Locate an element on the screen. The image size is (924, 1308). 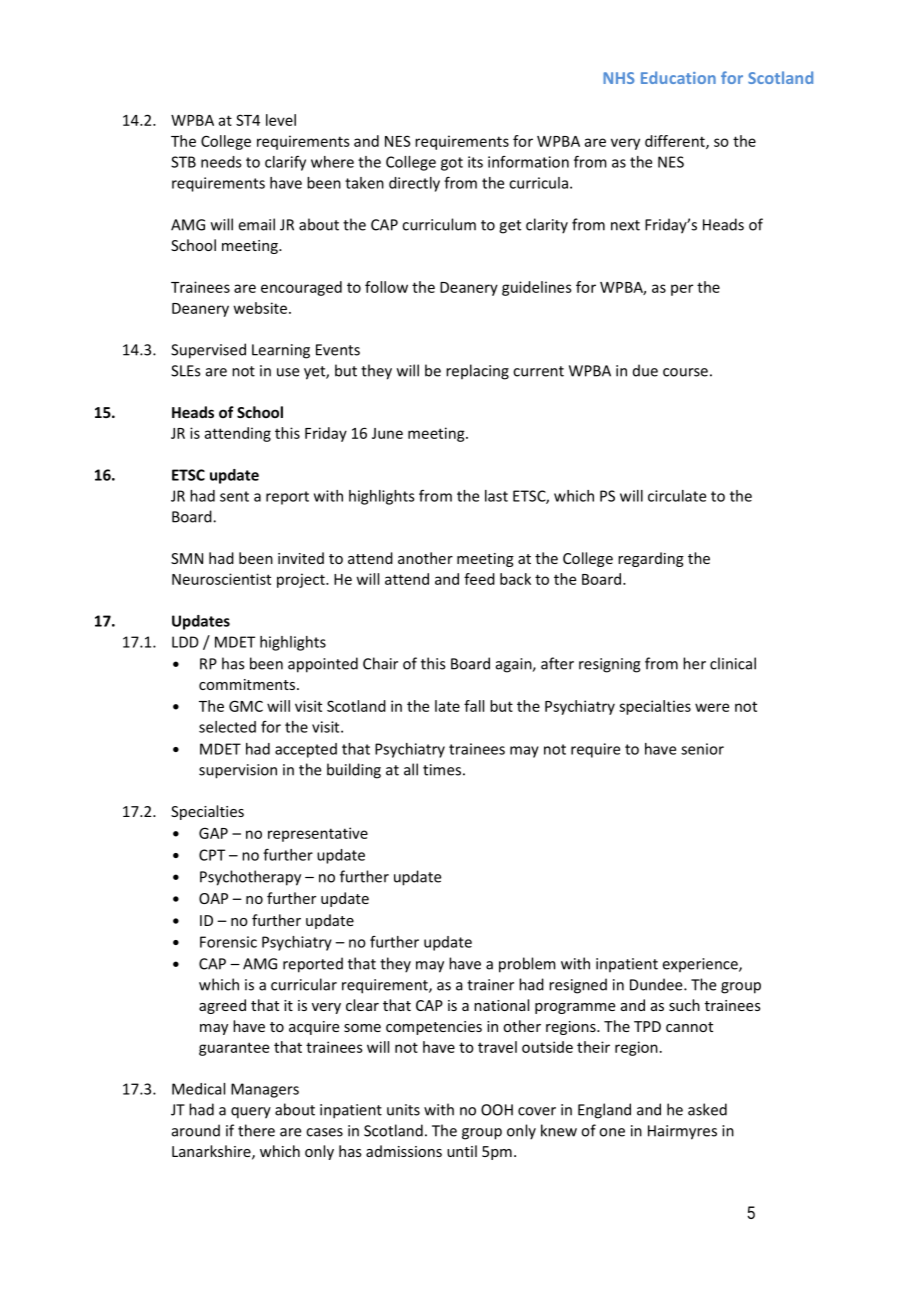
feed is located at coordinates (479, 579).
